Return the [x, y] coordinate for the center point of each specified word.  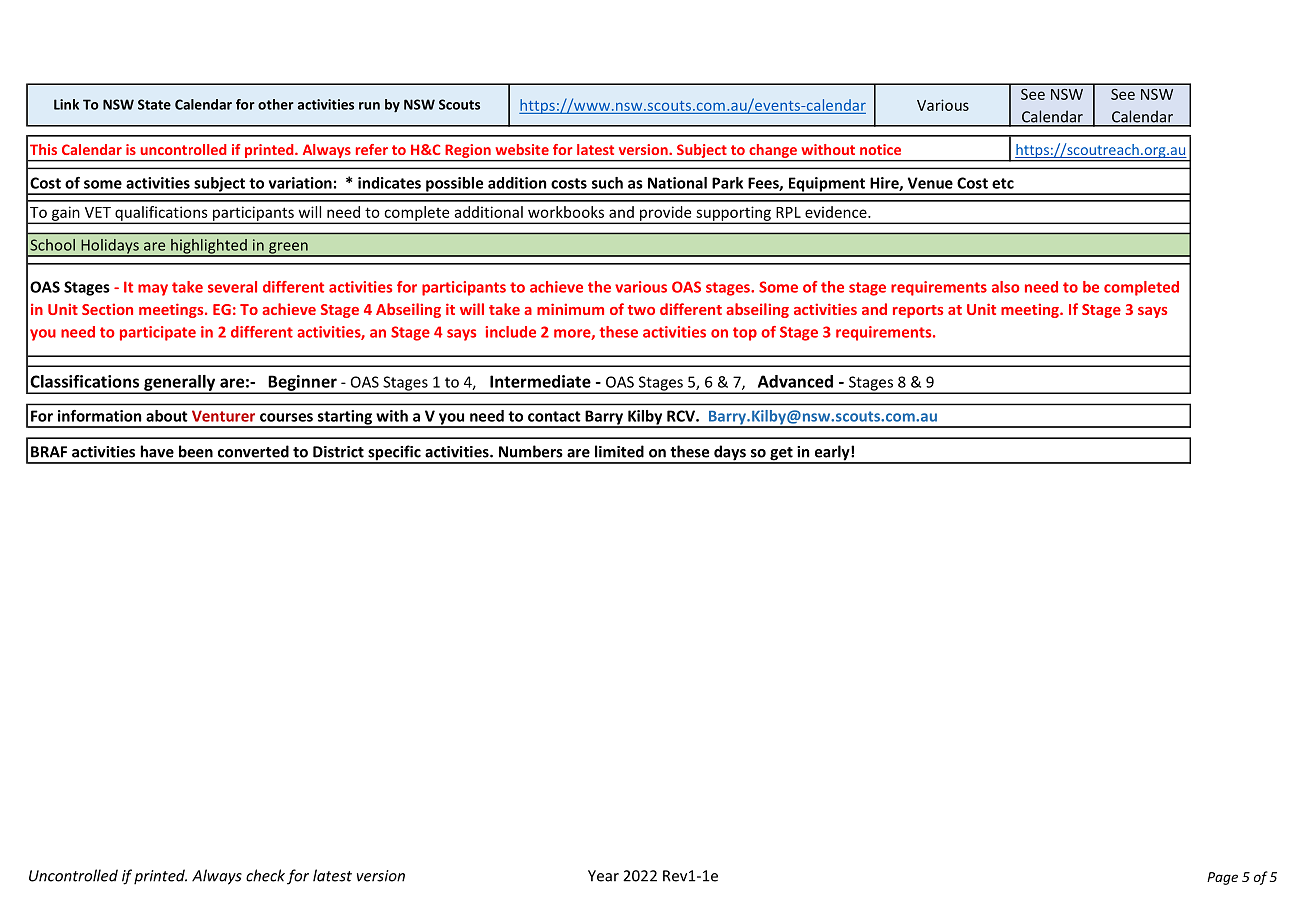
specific [394, 454]
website [522, 149]
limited [619, 451]
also [1006, 287]
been [196, 451]
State [154, 104]
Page [1222, 878]
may [153, 290]
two [641, 310]
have [157, 451]
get [781, 455]
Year [603, 876]
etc [1003, 183]
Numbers [531, 451]
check [265, 875]
